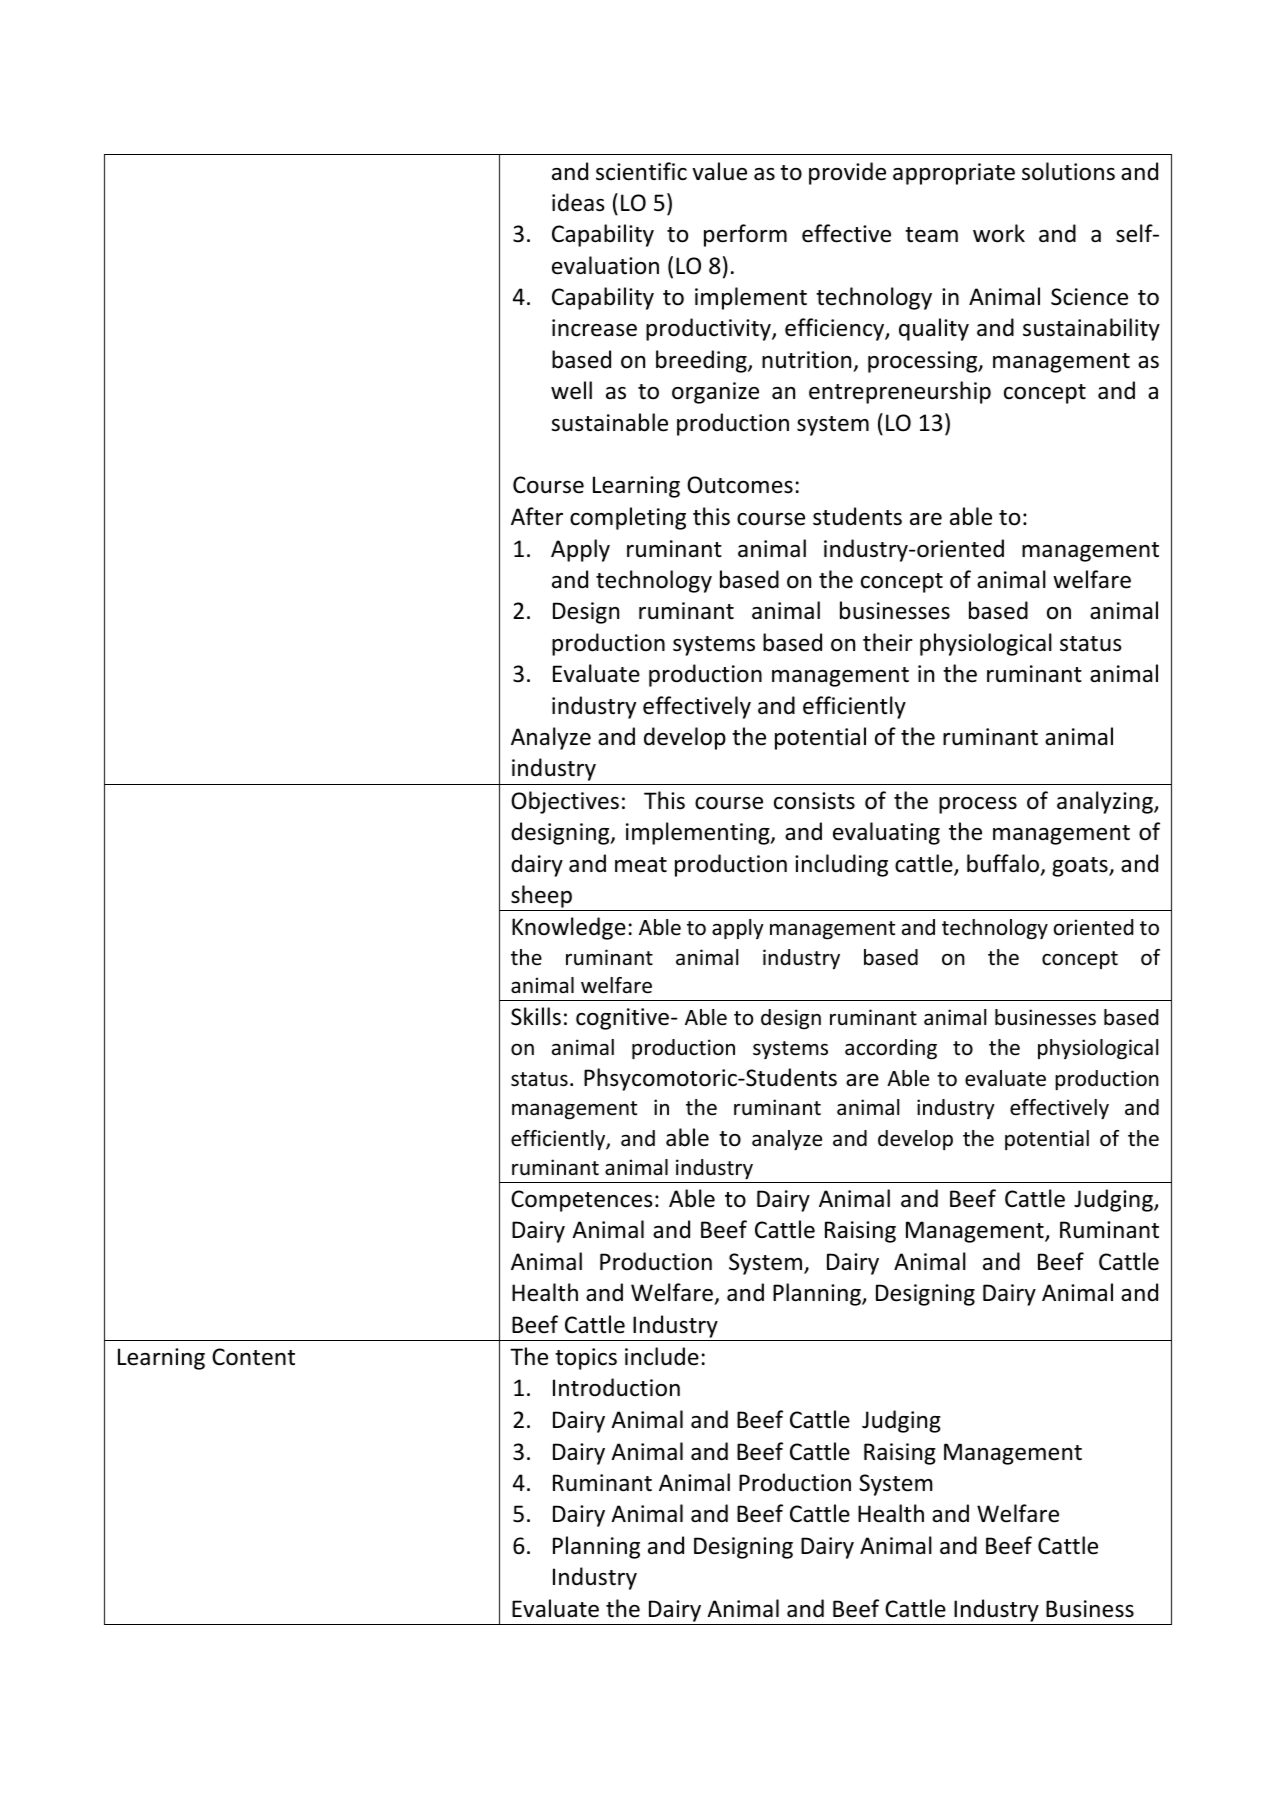  I want to click on meat, so click(641, 865).
